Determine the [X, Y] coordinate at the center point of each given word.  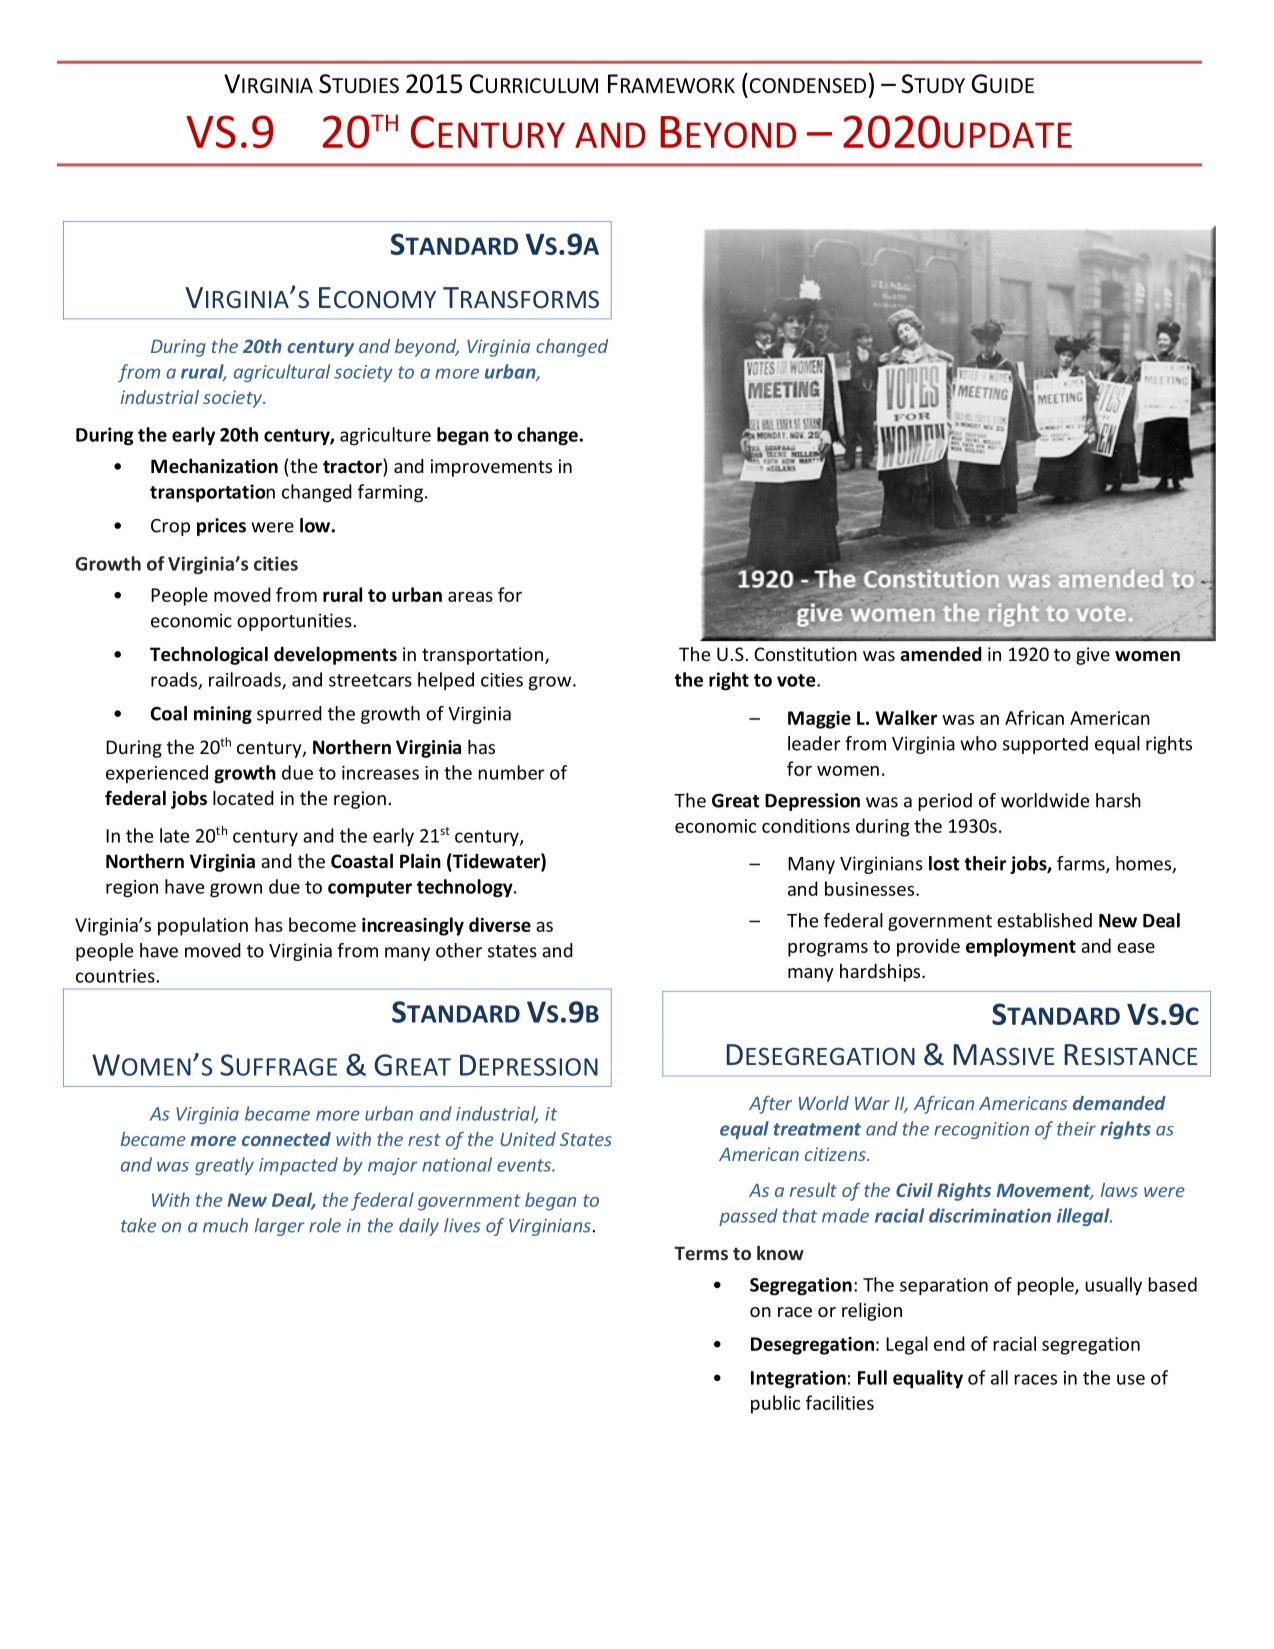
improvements [491, 468]
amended [941, 654]
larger [280, 1227]
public [775, 1404]
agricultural [282, 373]
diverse [500, 924]
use [1131, 1379]
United [528, 1139]
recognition [981, 1130]
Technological [209, 655]
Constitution [805, 654]
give [1093, 656]
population [203, 926]
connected [286, 1139]
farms [1082, 864]
